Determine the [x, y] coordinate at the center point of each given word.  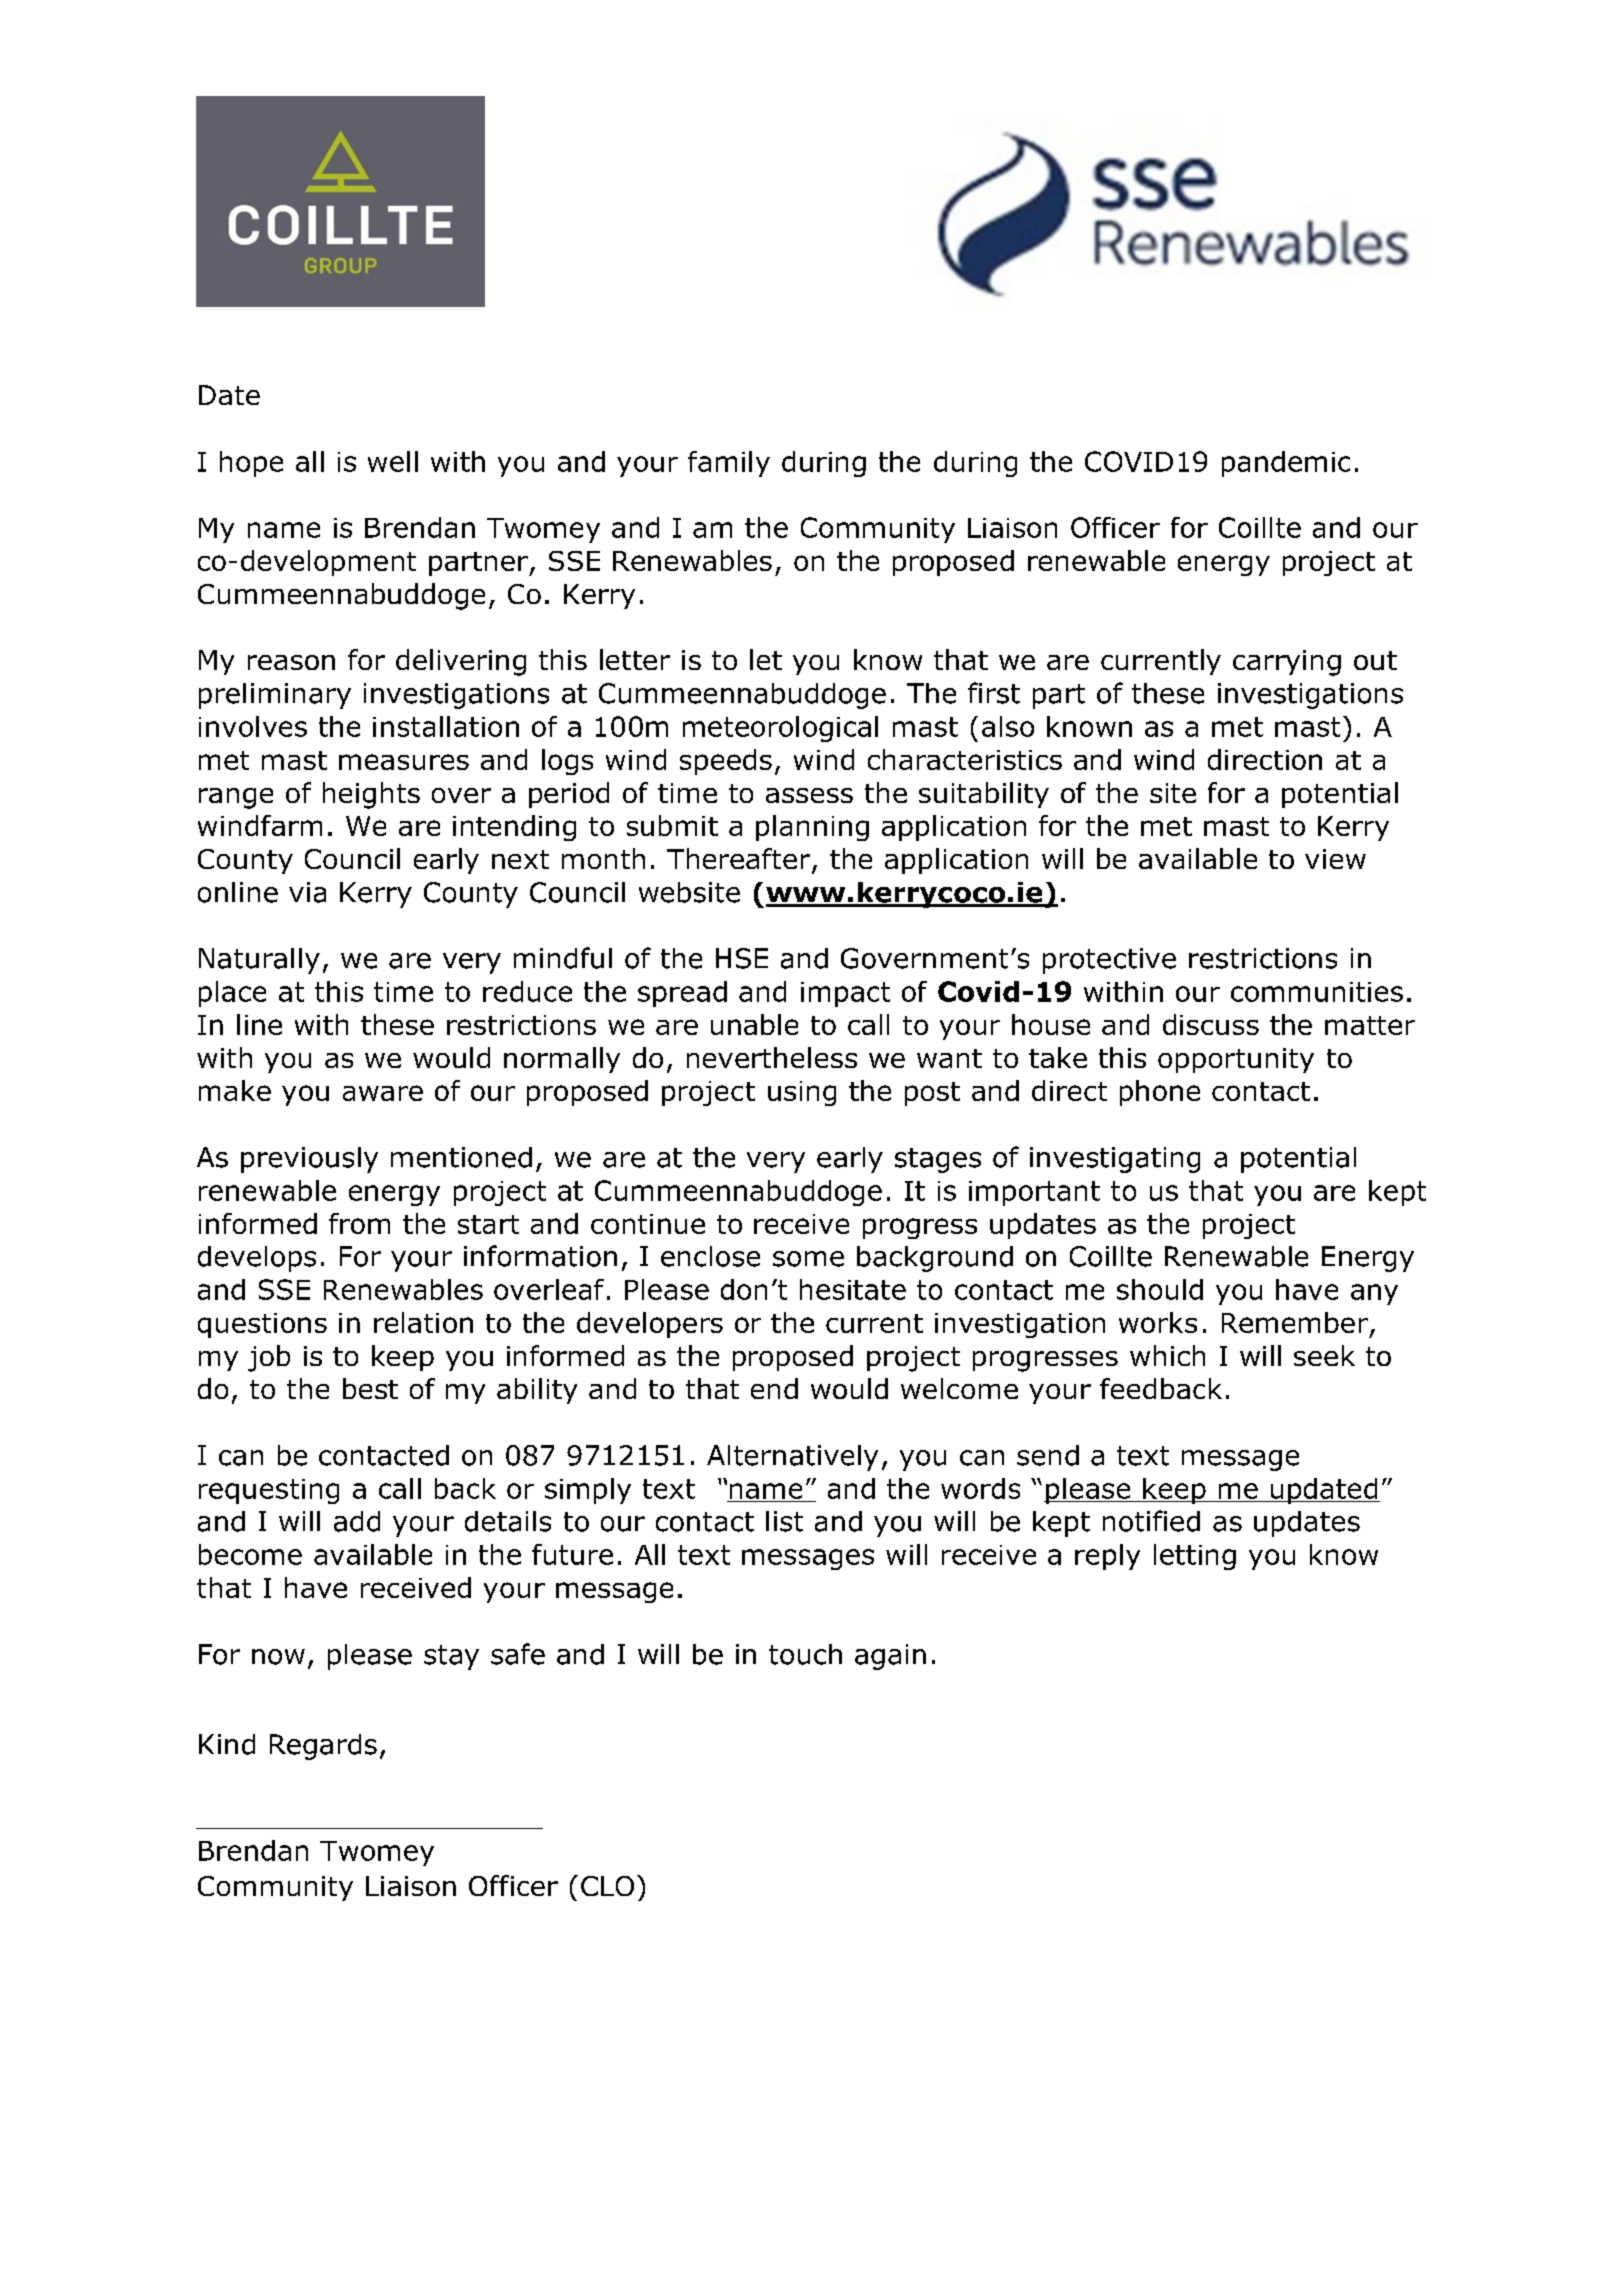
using [802, 1093]
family [729, 464]
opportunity [1236, 1060]
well [393, 461]
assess [809, 795]
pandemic [1286, 464]
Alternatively [792, 1458]
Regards [323, 1747]
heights [371, 795]
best [370, 1388]
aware [383, 1093]
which [1167, 1355]
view [1335, 859]
